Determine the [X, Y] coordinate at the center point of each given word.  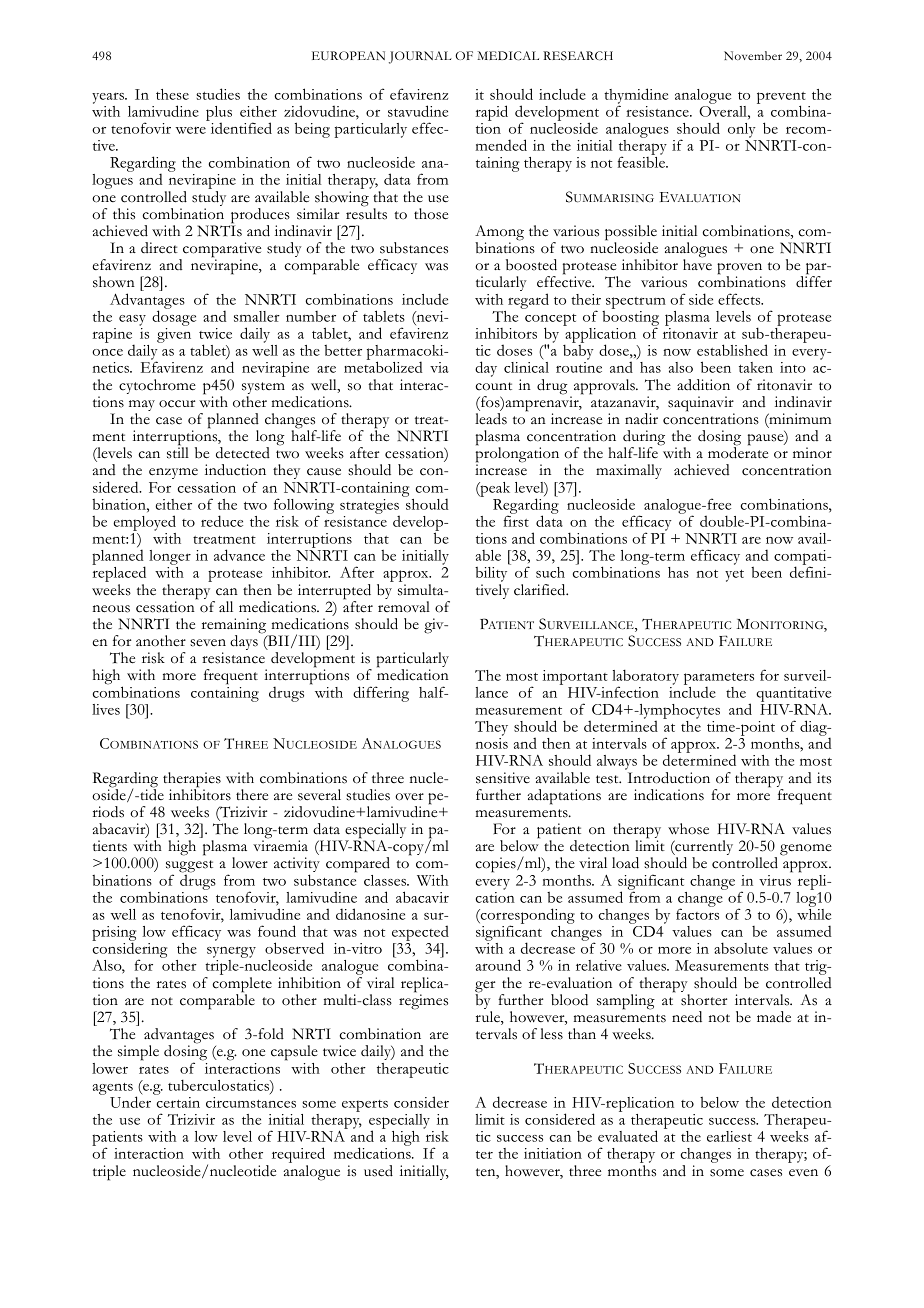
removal [404, 607]
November [753, 55]
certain [177, 1101]
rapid [492, 113]
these [172, 94]
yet [734, 576]
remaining [235, 627]
